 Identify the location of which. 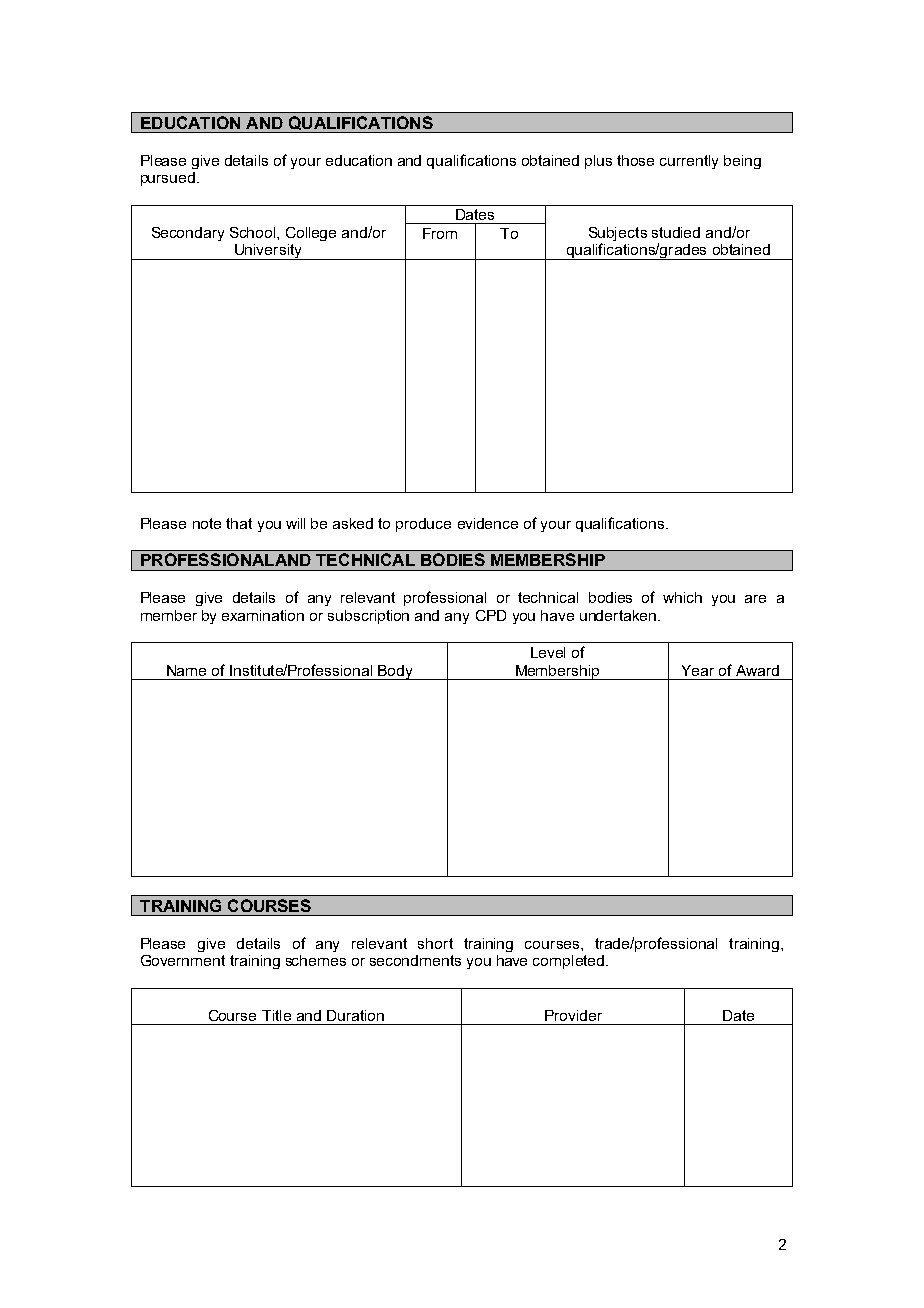
(682, 597).
